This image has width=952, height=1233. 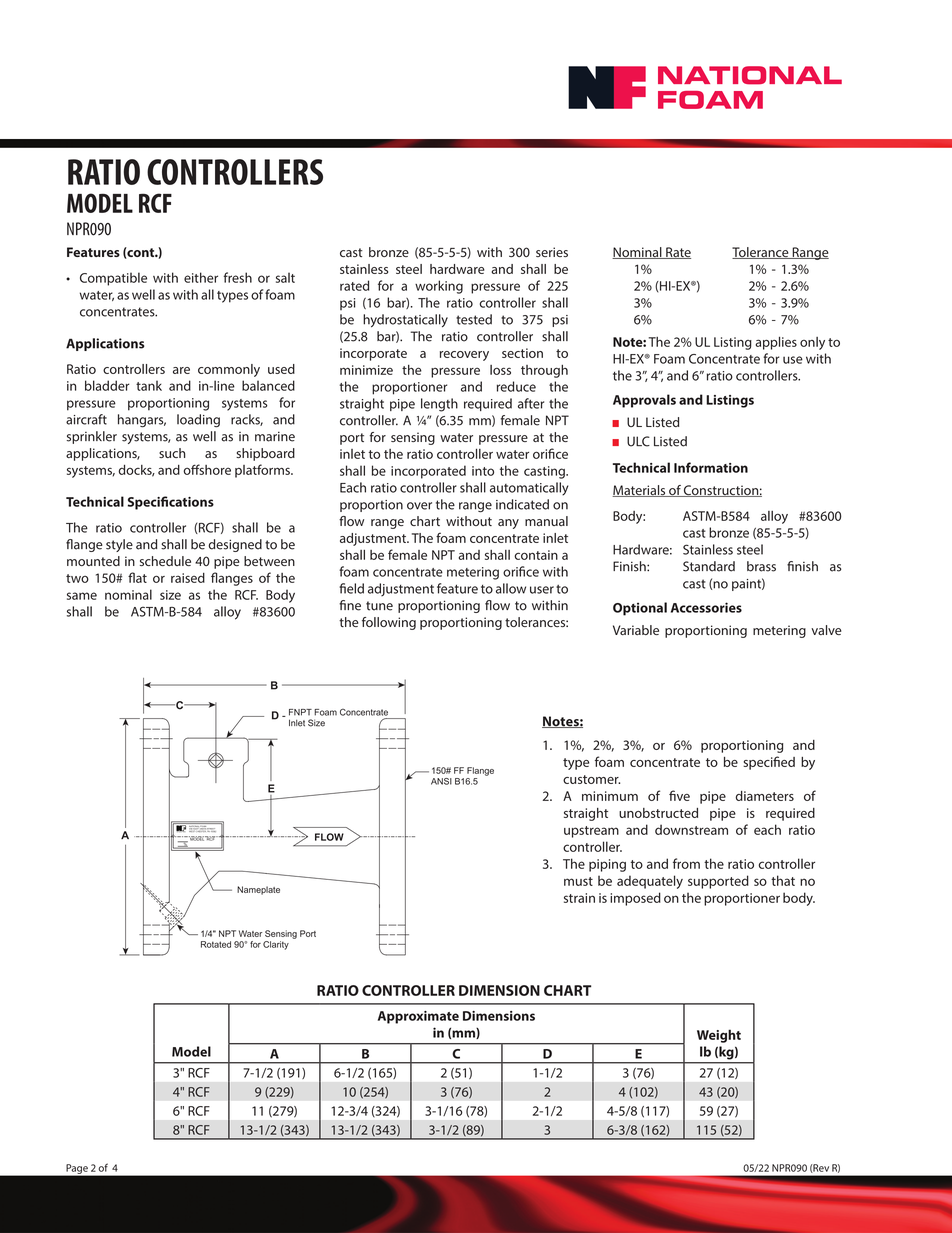 I want to click on applies, so click(x=776, y=343).
